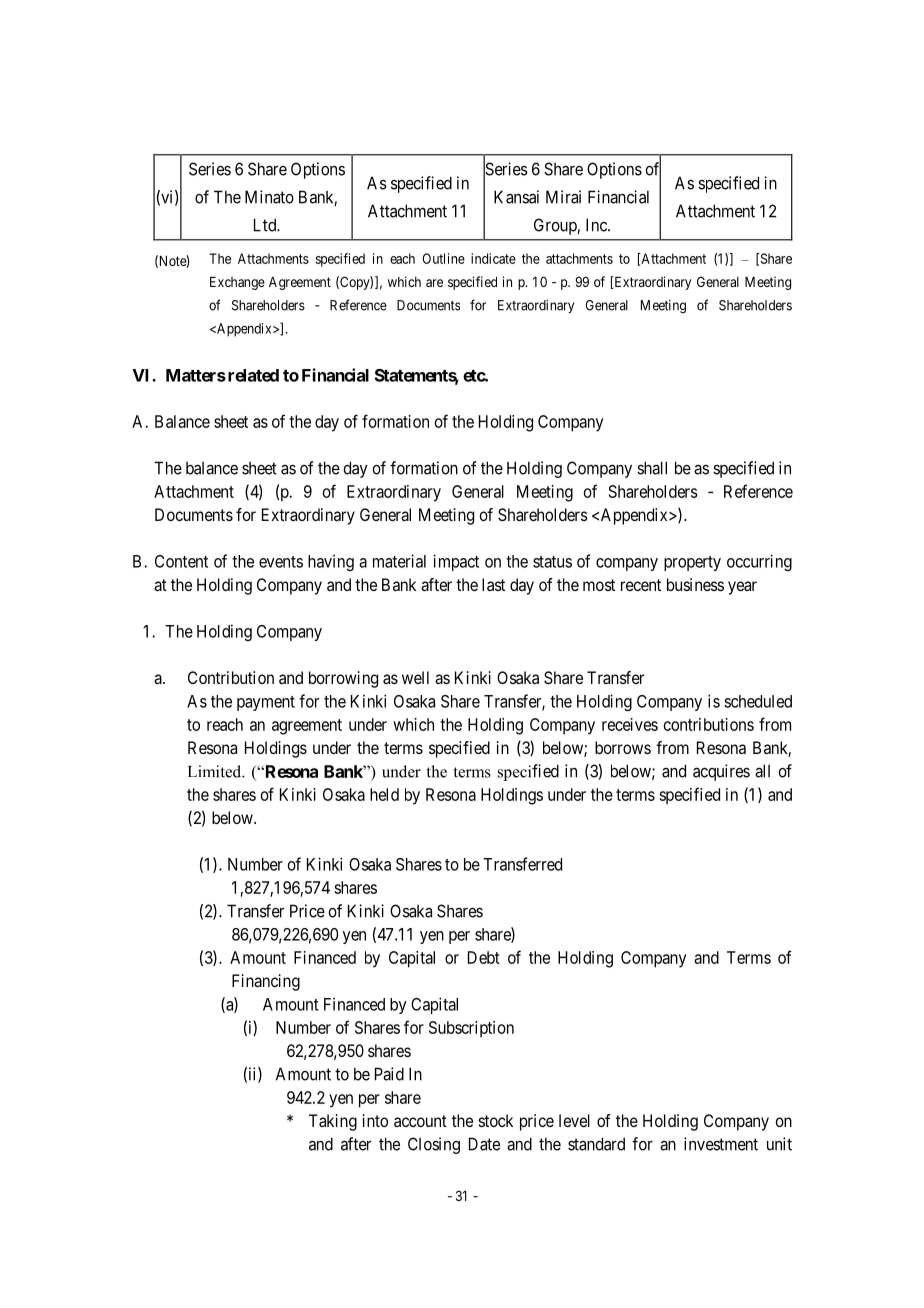 Image resolution: width=924 pixels, height=1308 pixels. I want to click on Minato, so click(269, 197).
